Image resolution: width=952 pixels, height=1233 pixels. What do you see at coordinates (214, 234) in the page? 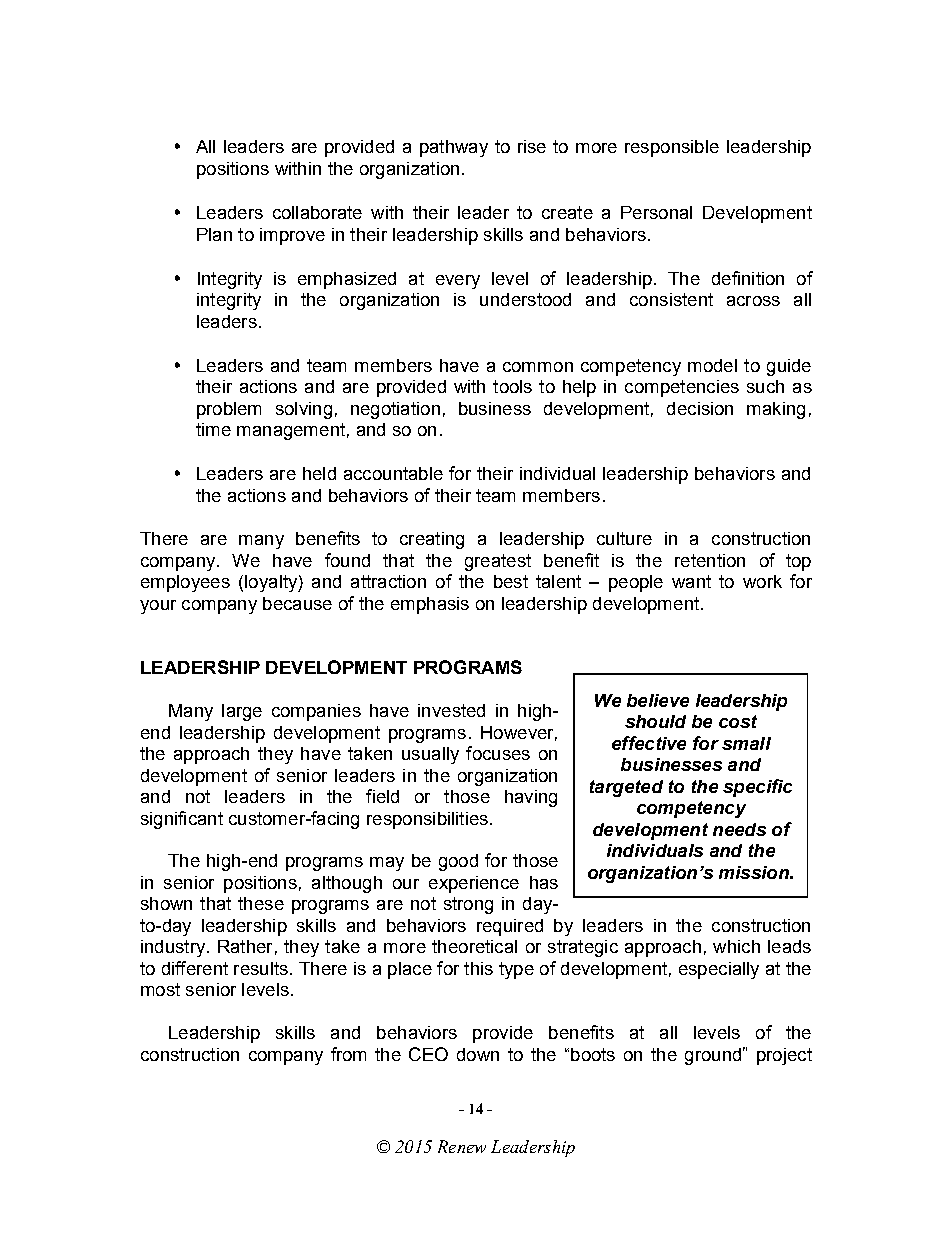
I see `Plan` at bounding box center [214, 234].
